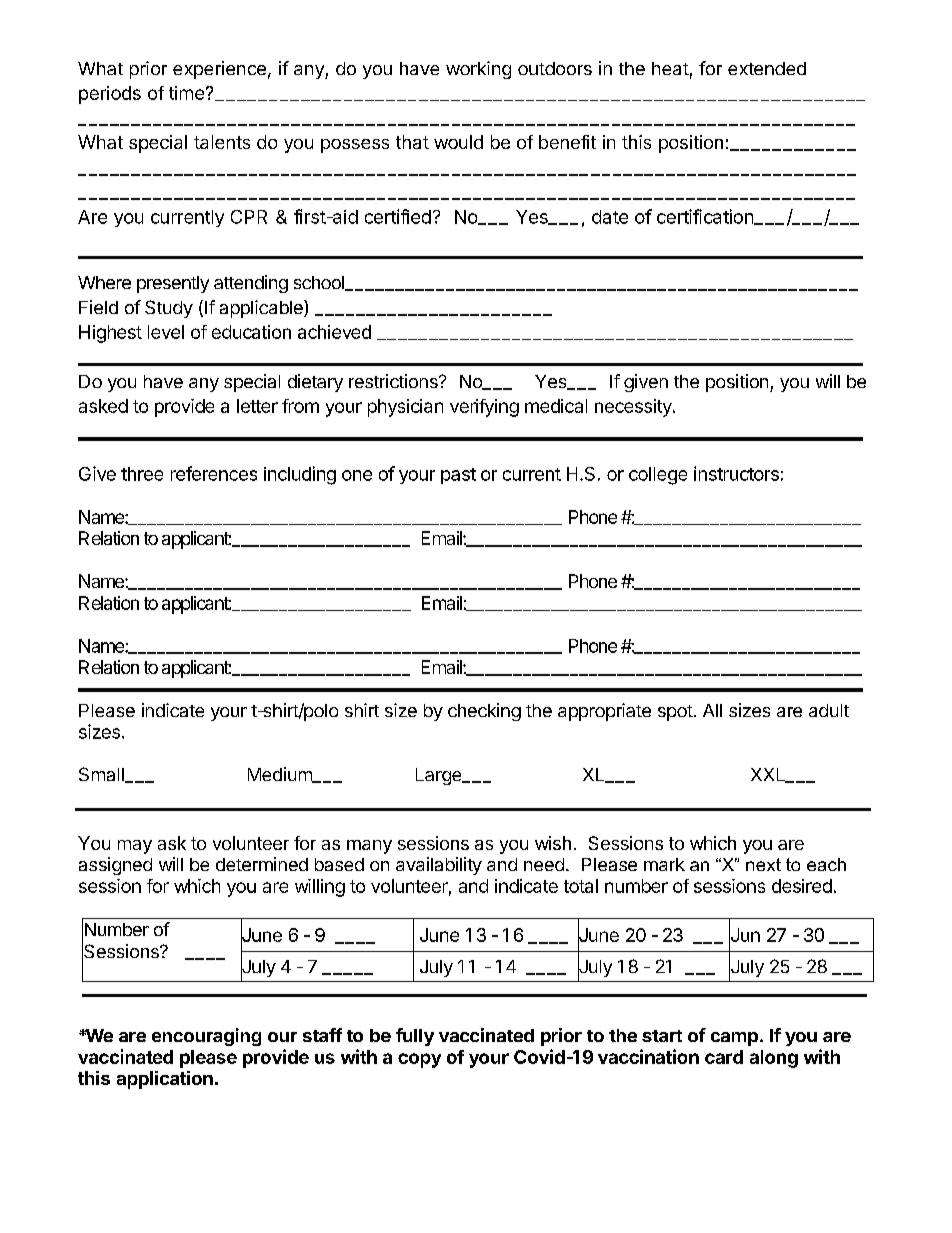 The height and width of the screenshot is (1233, 952). I want to click on experience, so click(219, 70).
